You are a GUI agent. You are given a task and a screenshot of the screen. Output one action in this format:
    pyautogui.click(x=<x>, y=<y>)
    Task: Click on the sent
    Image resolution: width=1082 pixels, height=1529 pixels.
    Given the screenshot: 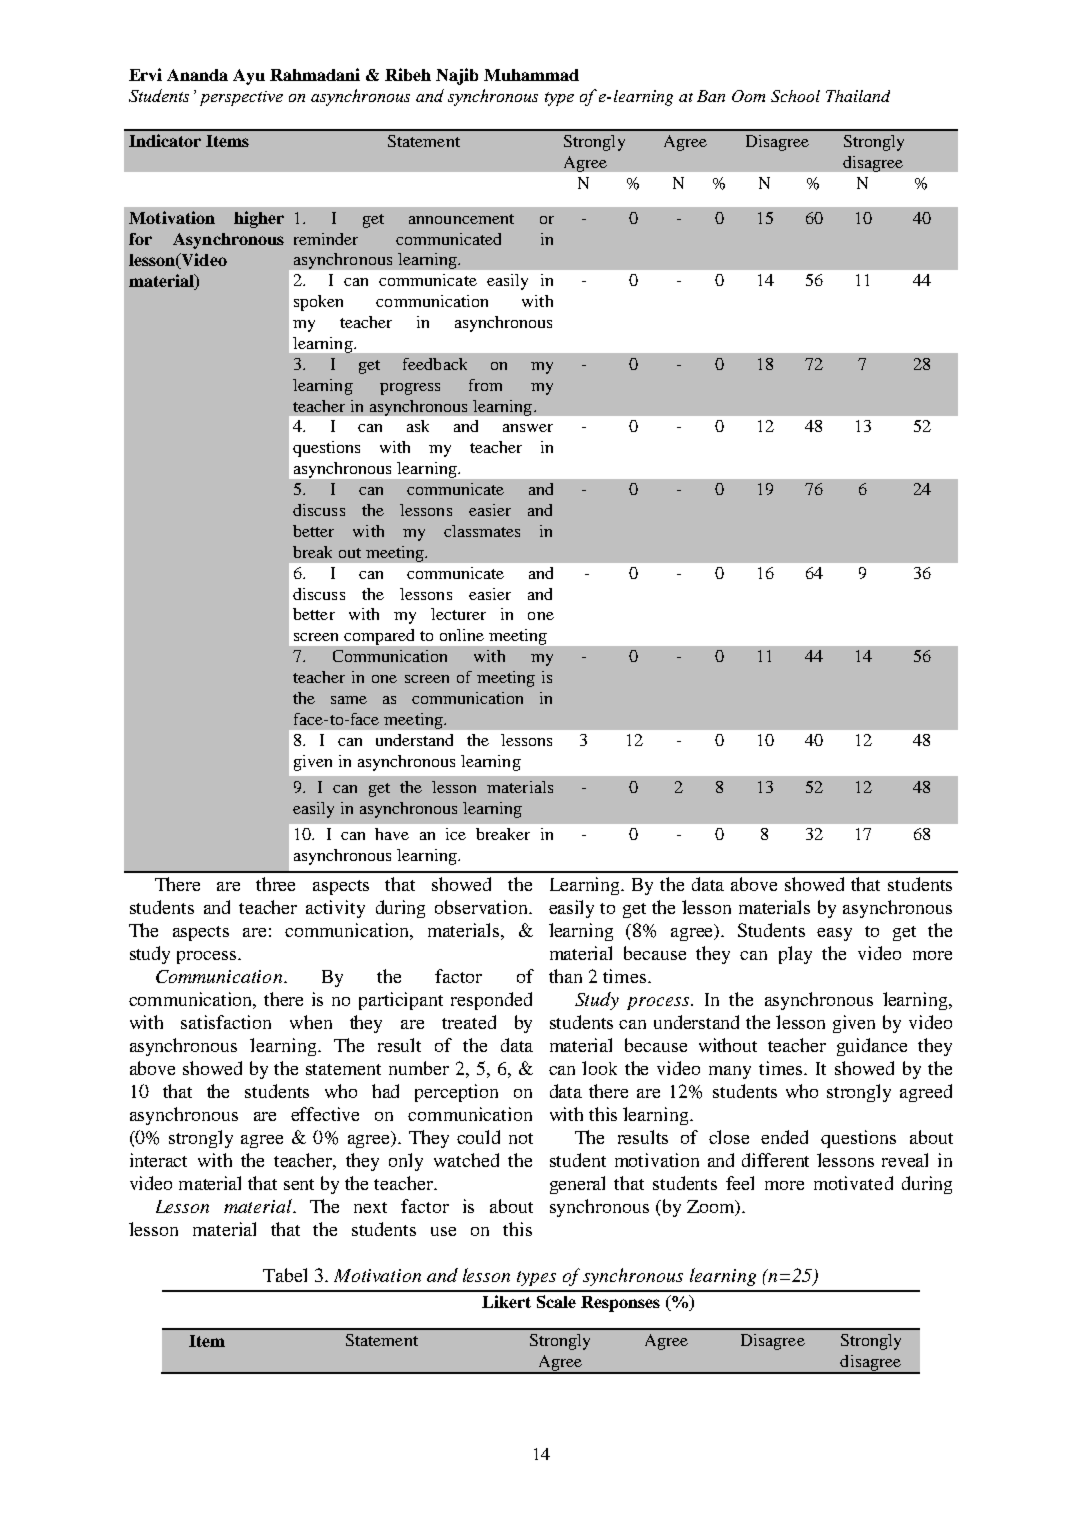 What is the action you would take?
    pyautogui.click(x=299, y=1184)
